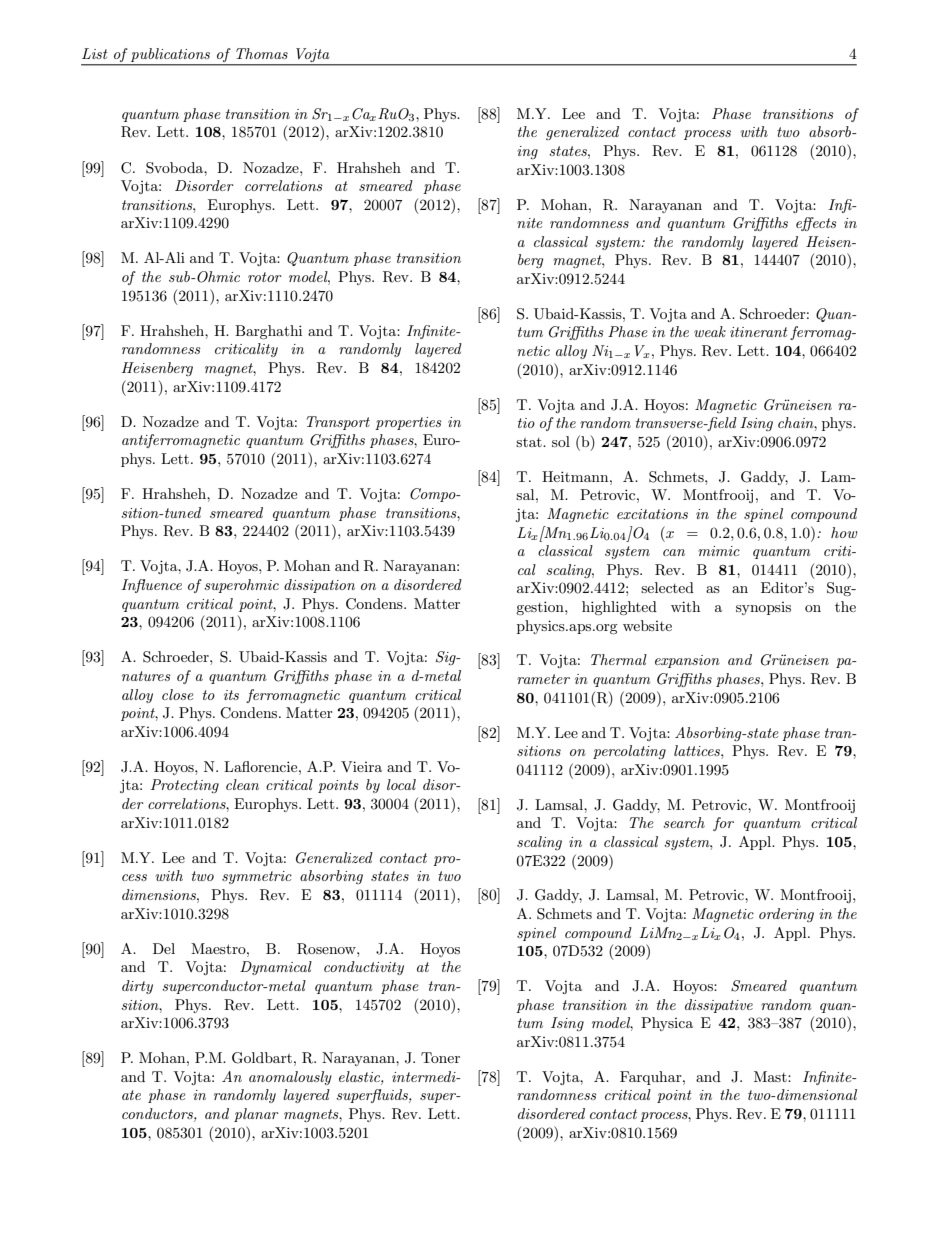  What do you see at coordinates (170, 55) in the screenshot?
I see `publications` at bounding box center [170, 55].
